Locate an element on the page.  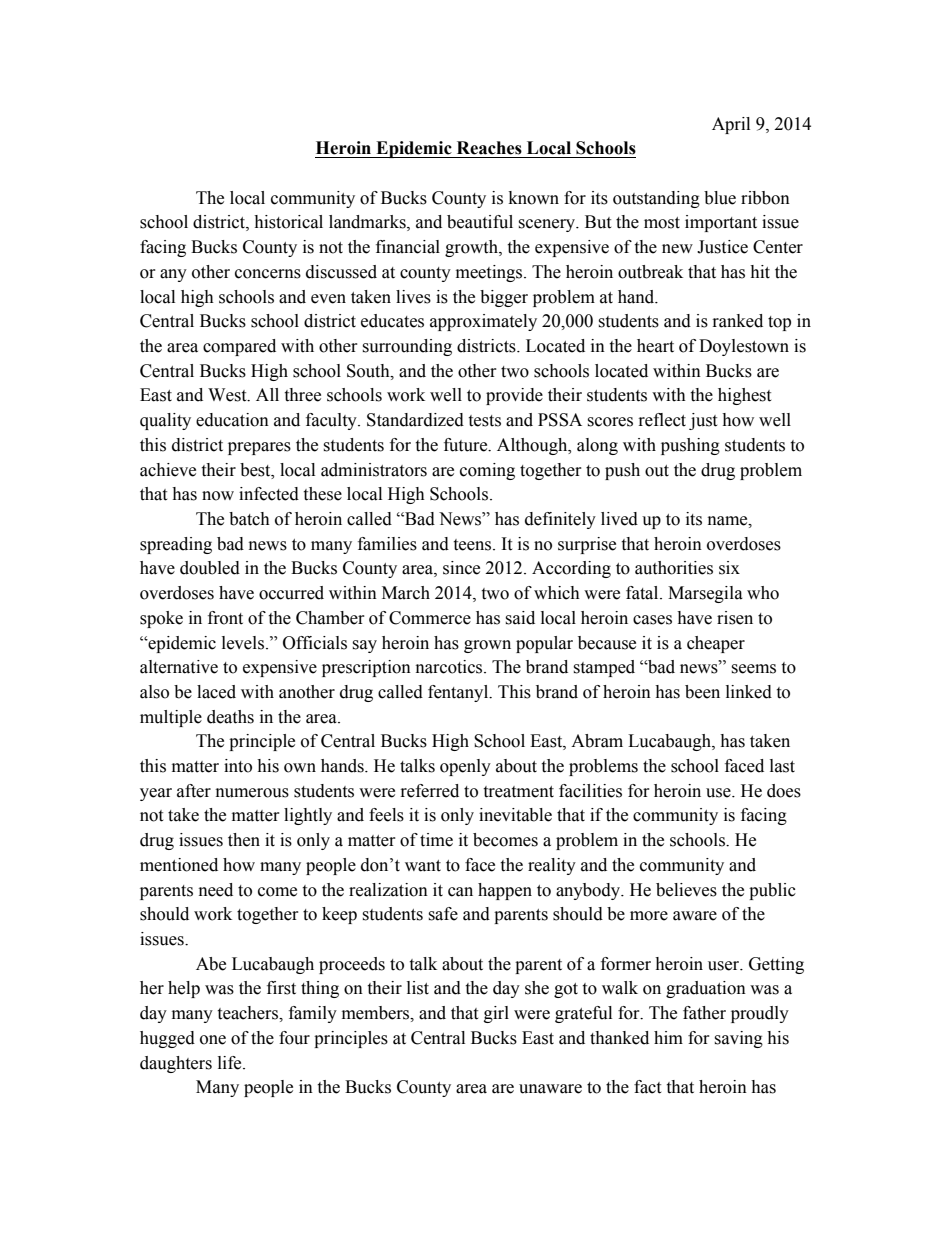
last is located at coordinates (782, 766).
